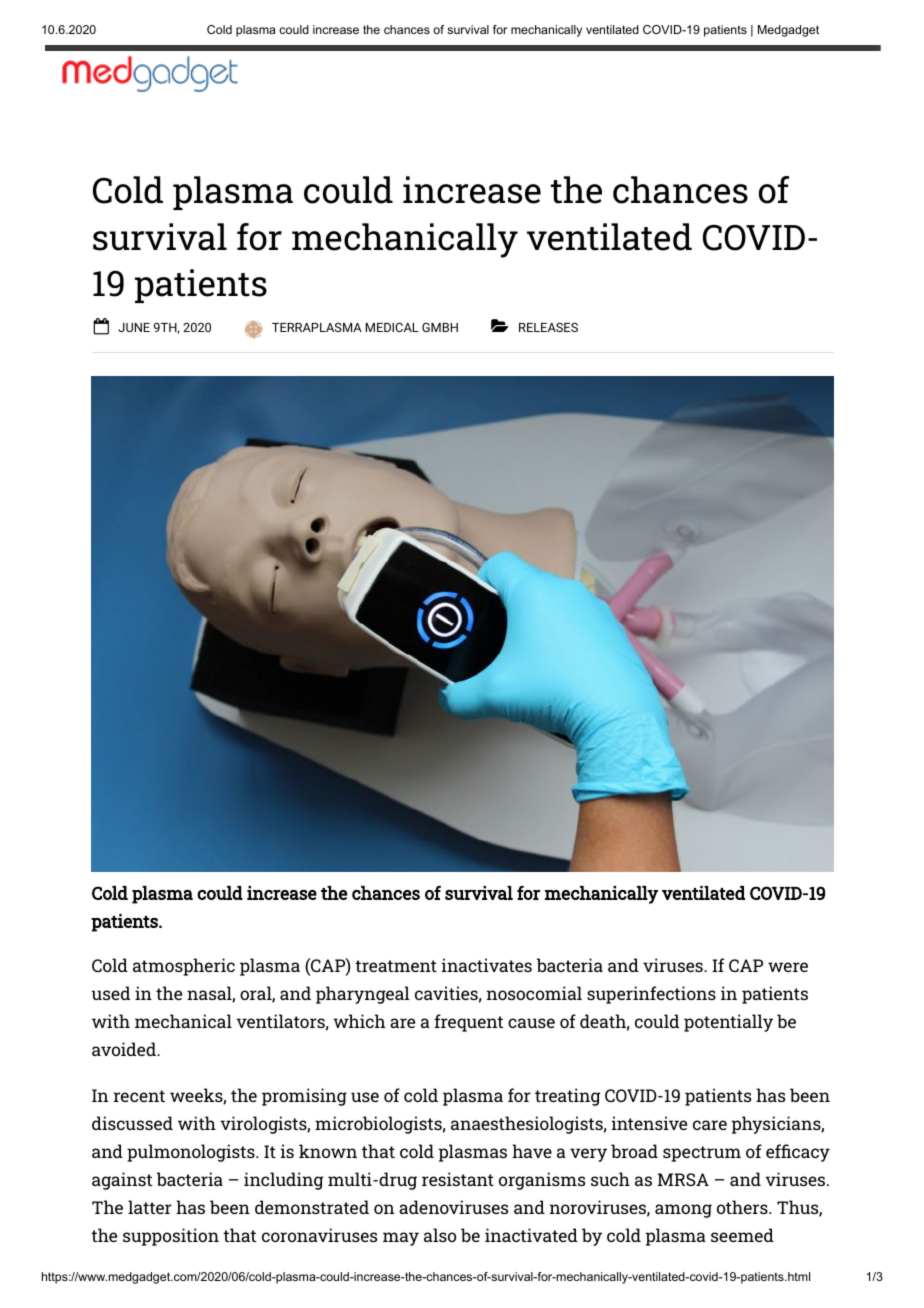  What do you see at coordinates (184, 967) in the screenshot?
I see `atmospheric` at bounding box center [184, 967].
